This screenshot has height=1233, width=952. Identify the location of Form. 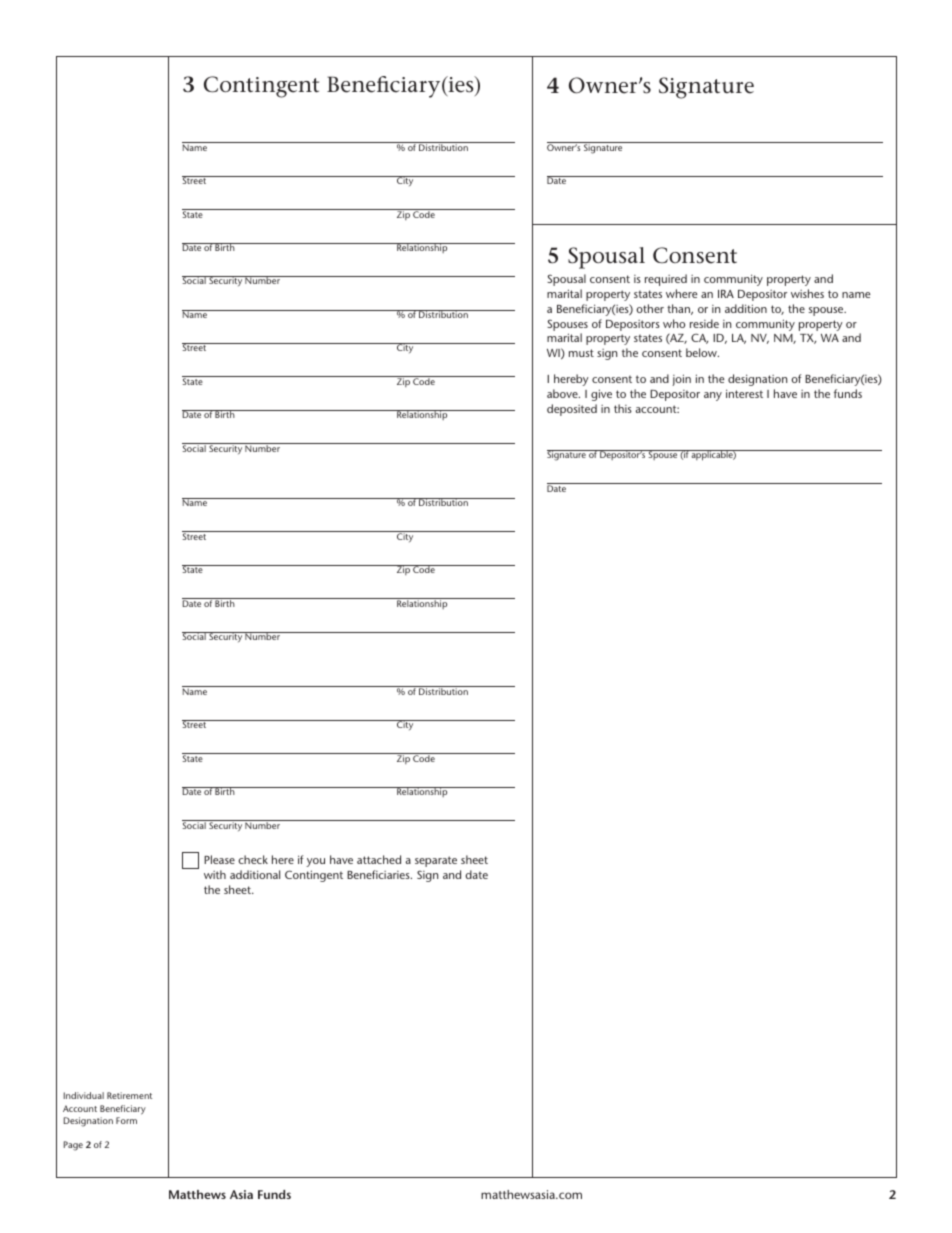
(126, 1120).
